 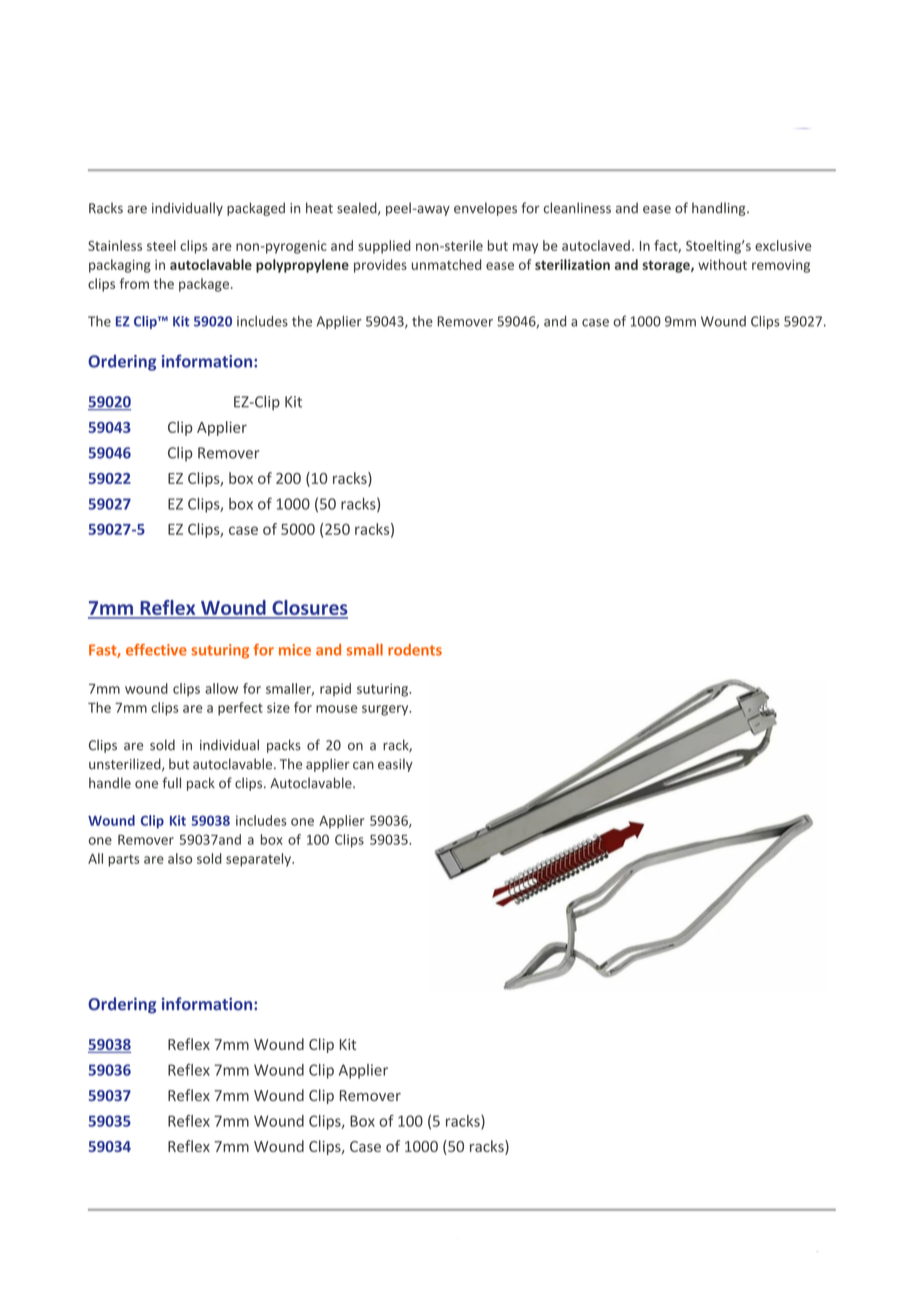 What do you see at coordinates (415, 650) in the page?
I see `rodents` at bounding box center [415, 650].
